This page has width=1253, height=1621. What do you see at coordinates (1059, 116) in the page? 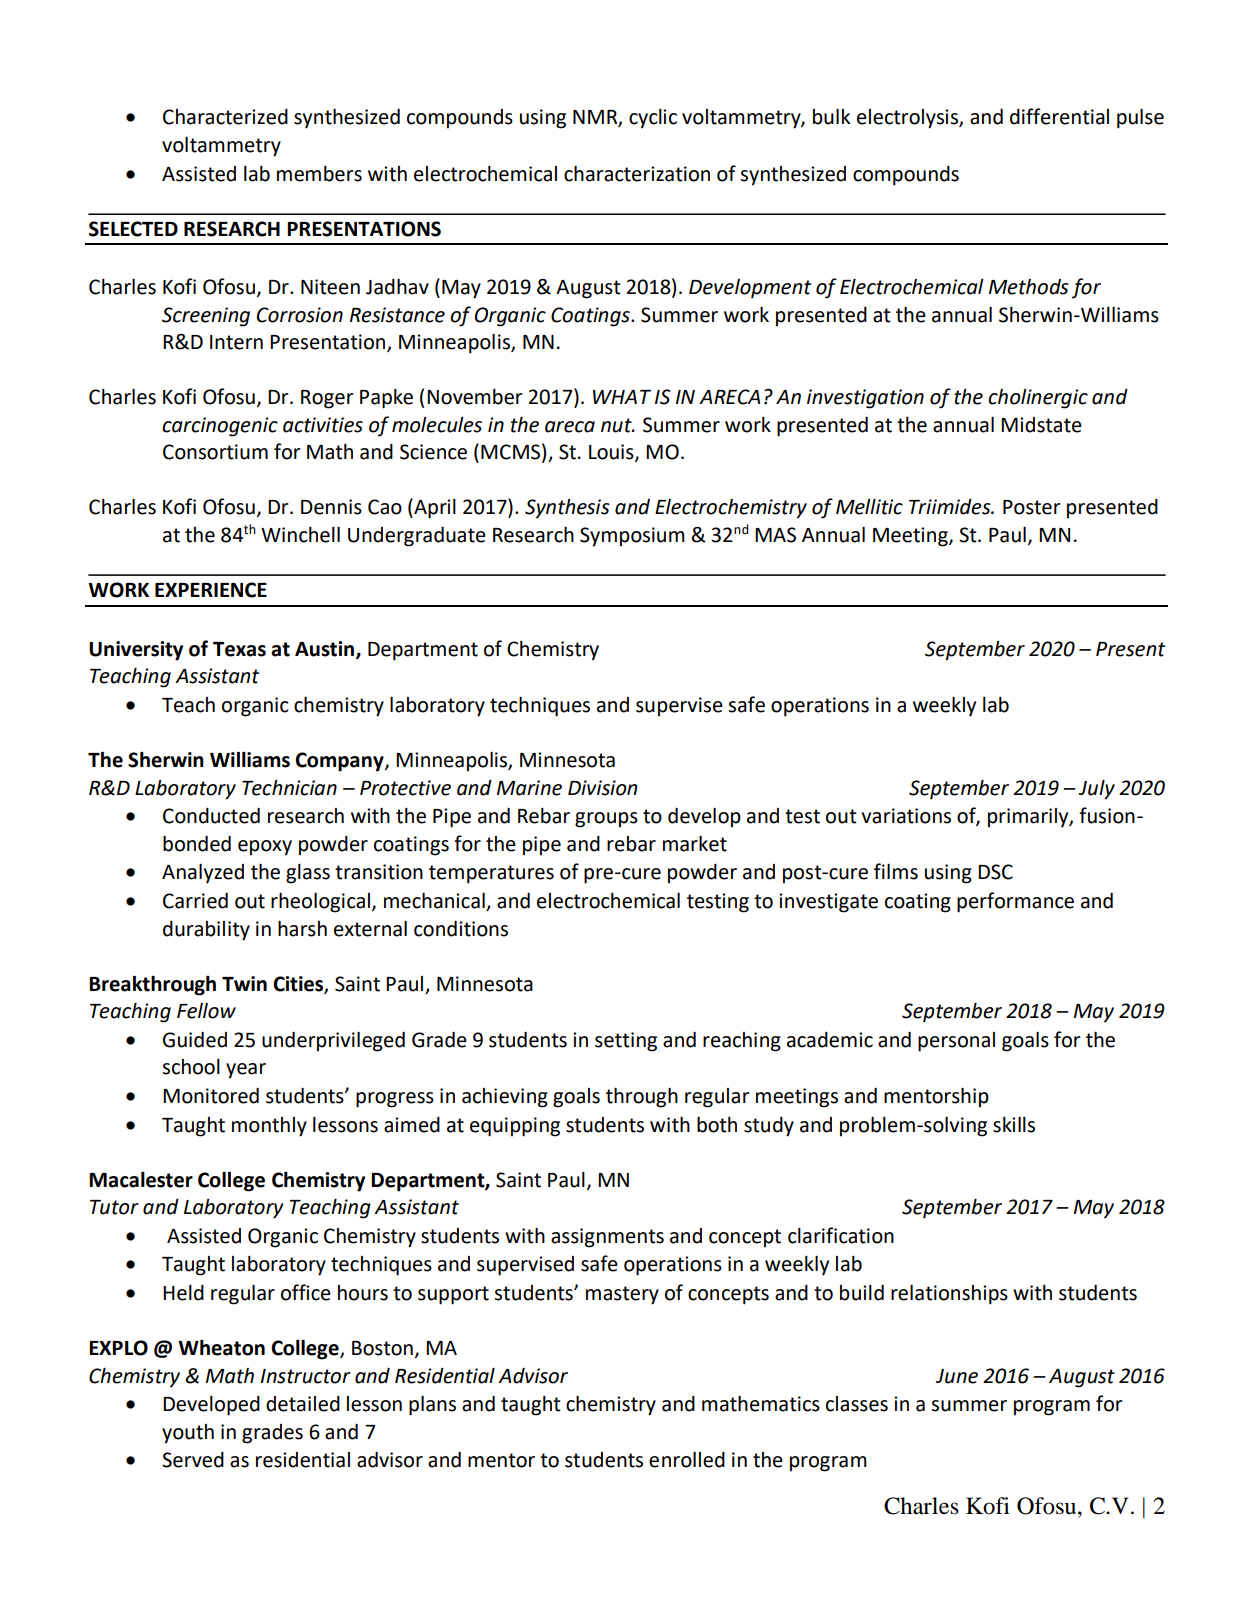
I see `differential` at bounding box center [1059, 116].
